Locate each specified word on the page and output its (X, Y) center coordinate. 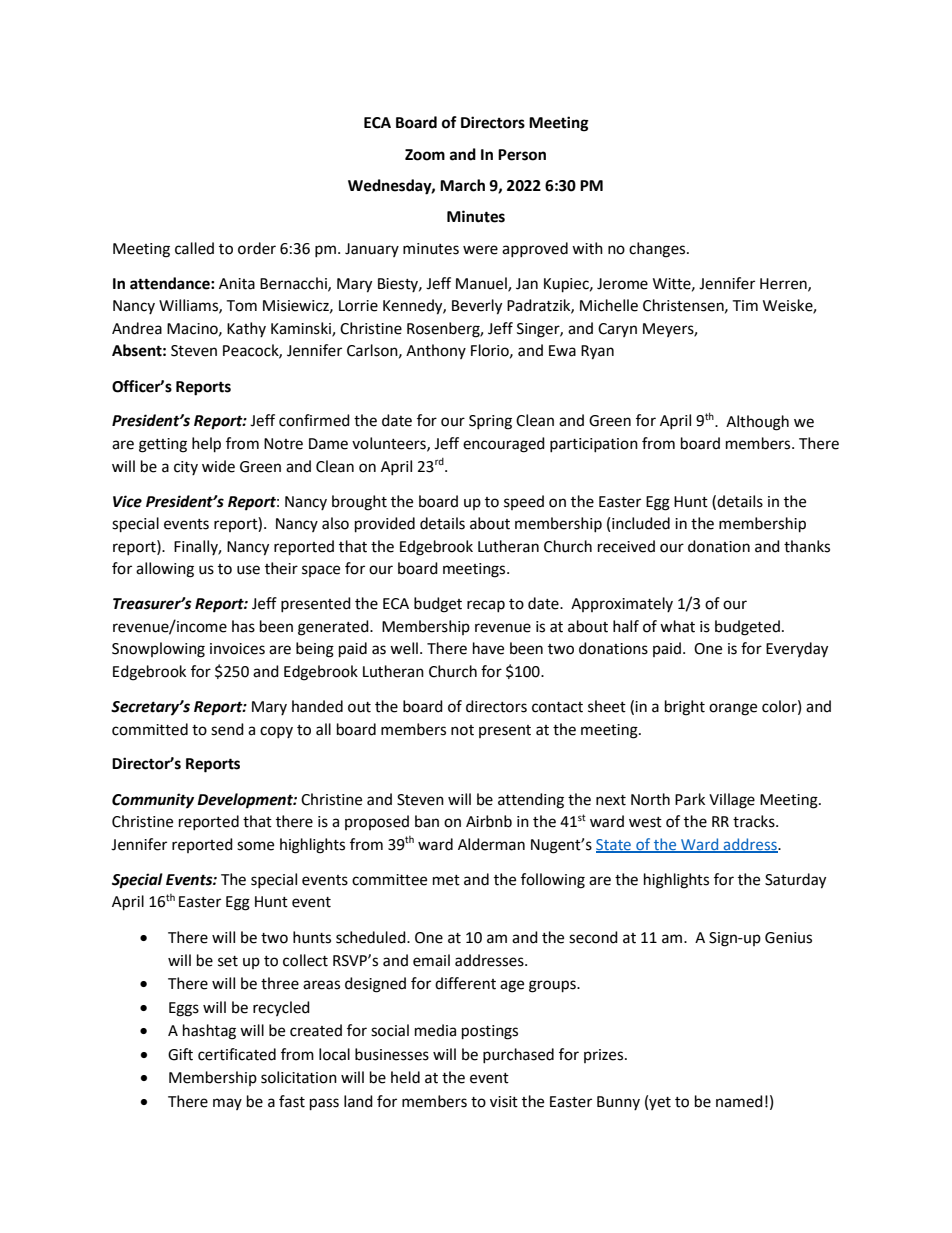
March (462, 185)
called (194, 248)
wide (218, 466)
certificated (237, 1054)
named (739, 1101)
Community (153, 801)
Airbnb (489, 821)
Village (732, 801)
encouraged (504, 445)
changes (658, 250)
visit (504, 1102)
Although (757, 423)
